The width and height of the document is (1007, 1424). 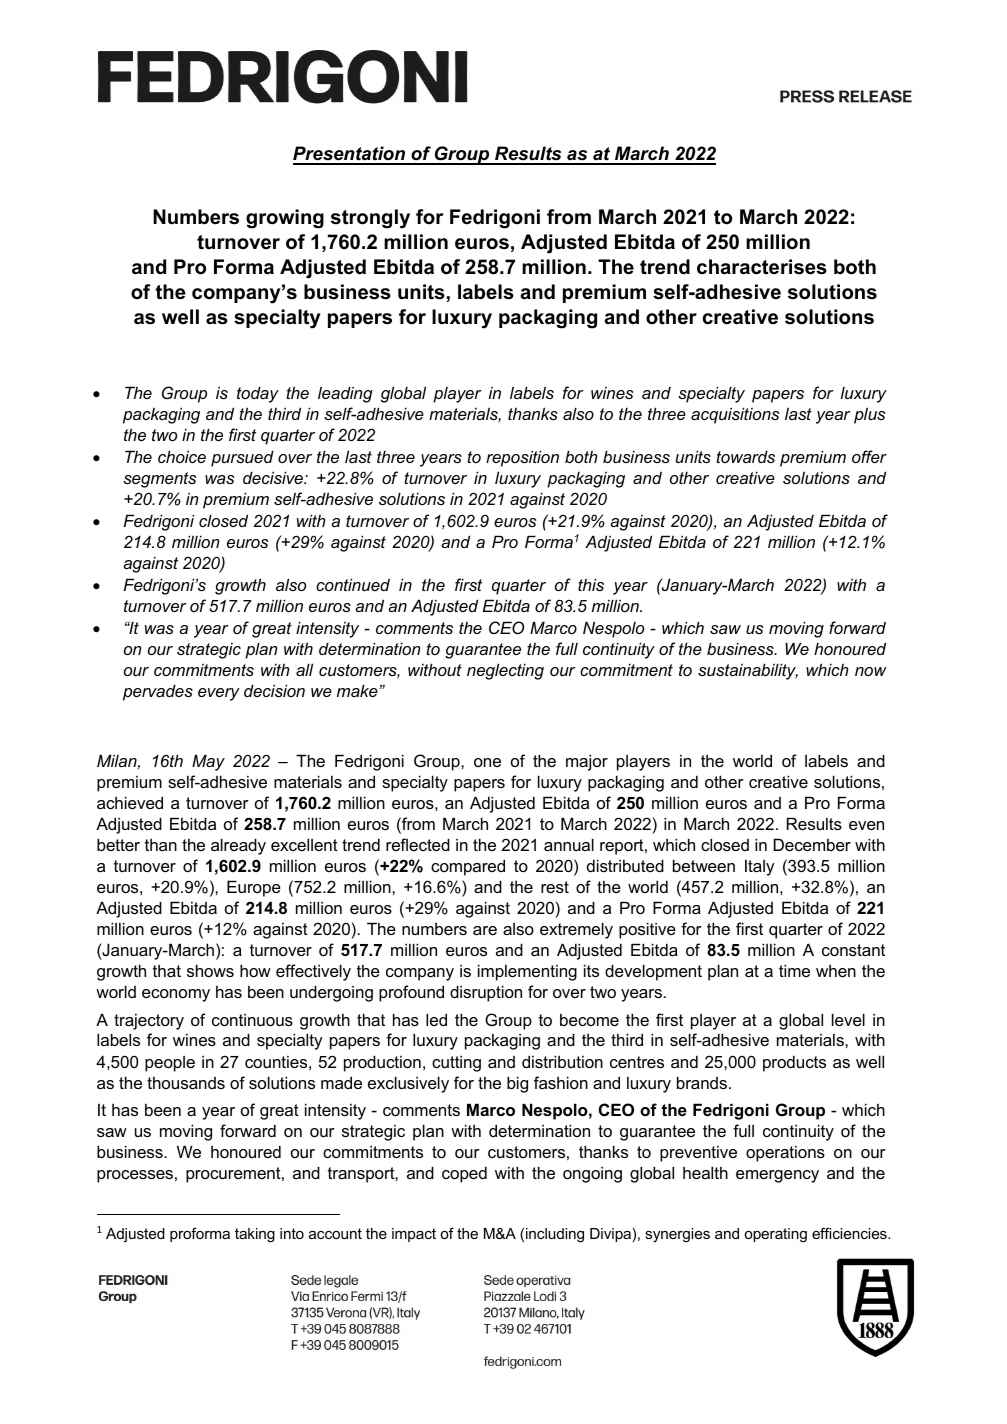 What do you see at coordinates (487, 762) in the document?
I see `one` at bounding box center [487, 762].
